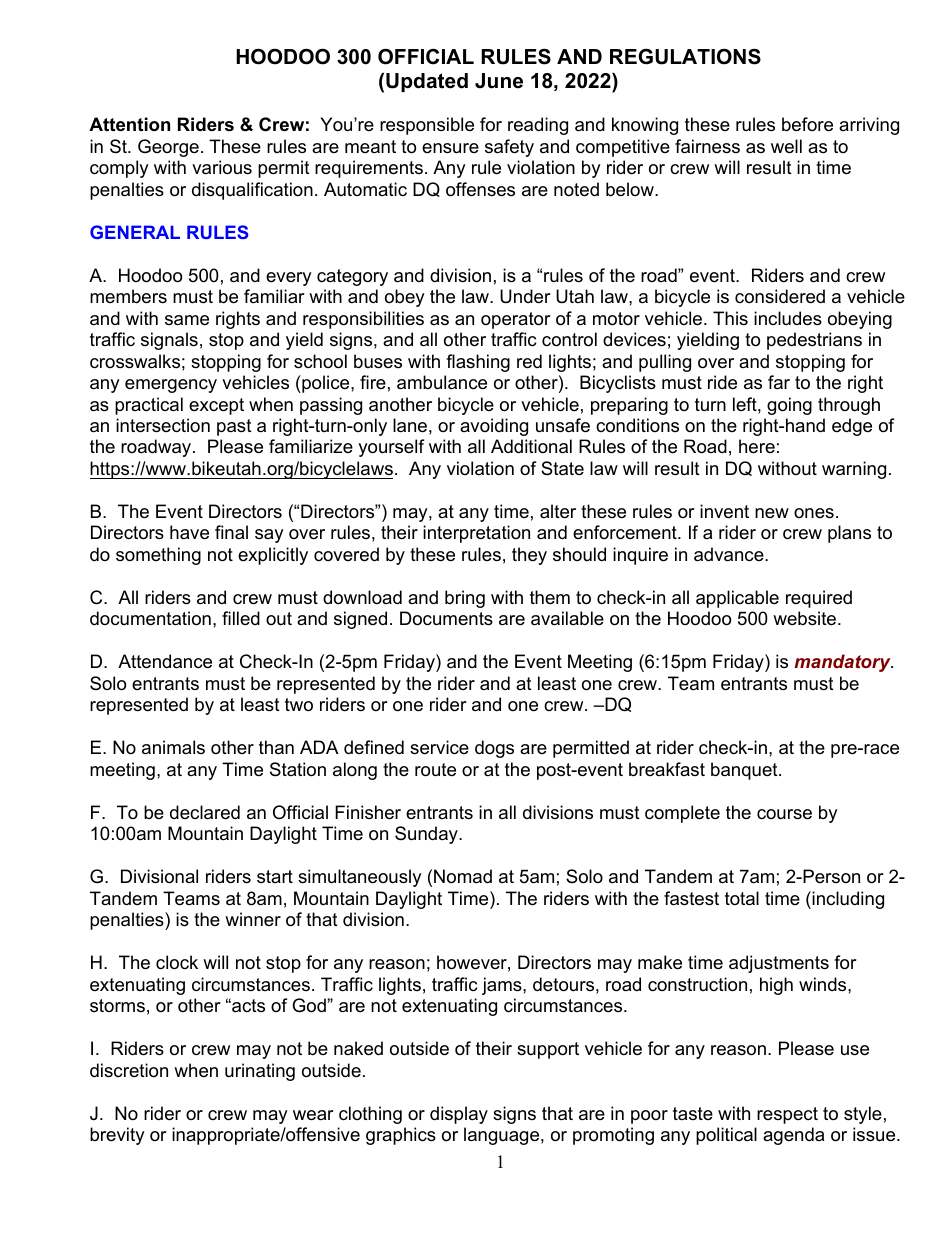 Image resolution: width=952 pixels, height=1233 pixels. Describe the element at coordinates (241, 618) in the page. I see `filled` at that location.
